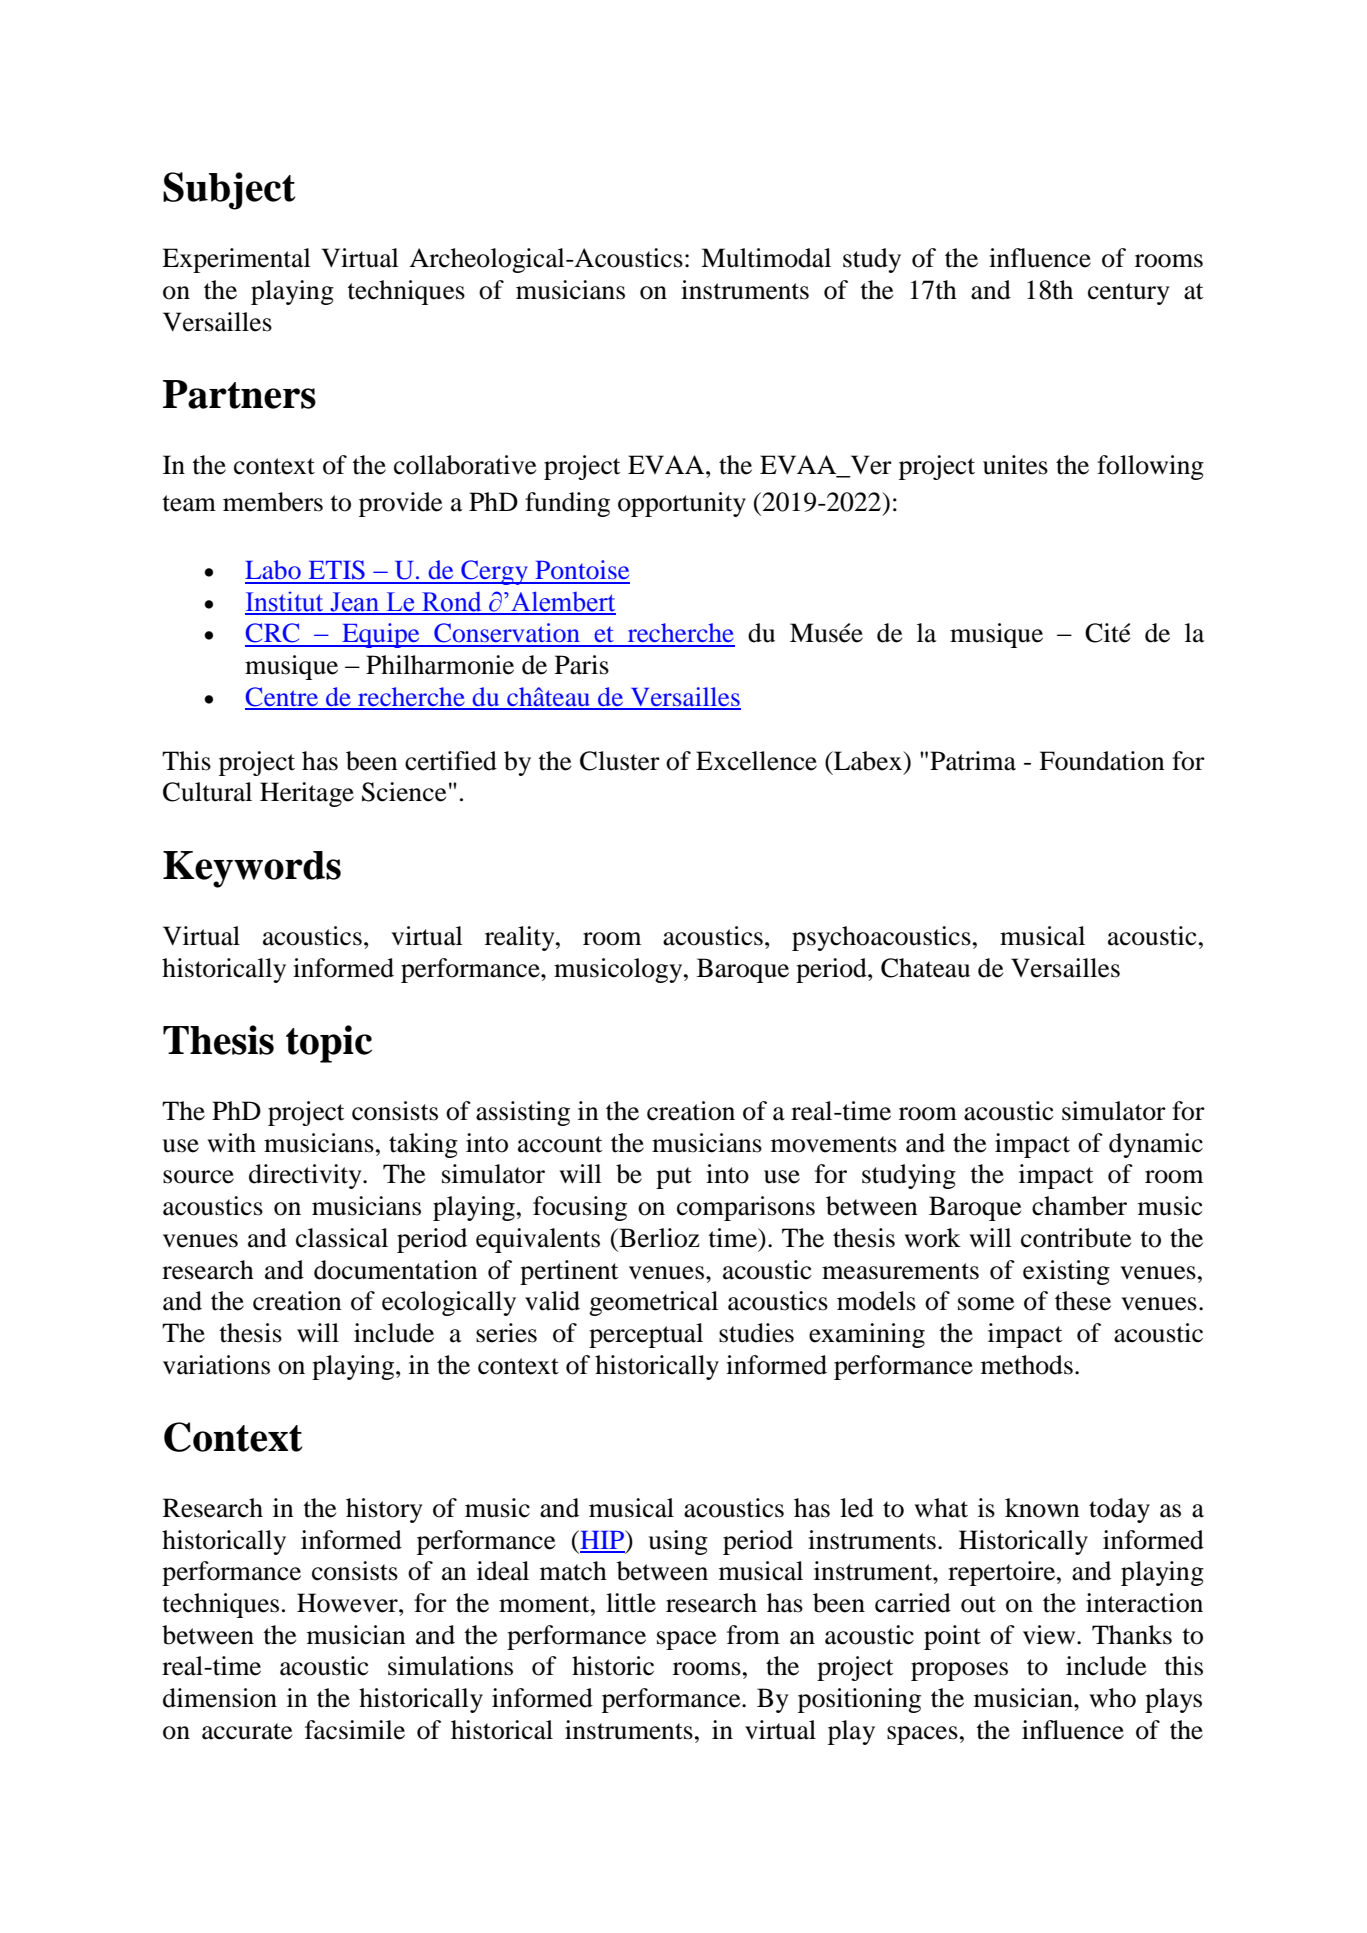 The height and width of the image is (1933, 1367). I want to click on perceptual, so click(646, 1335).
